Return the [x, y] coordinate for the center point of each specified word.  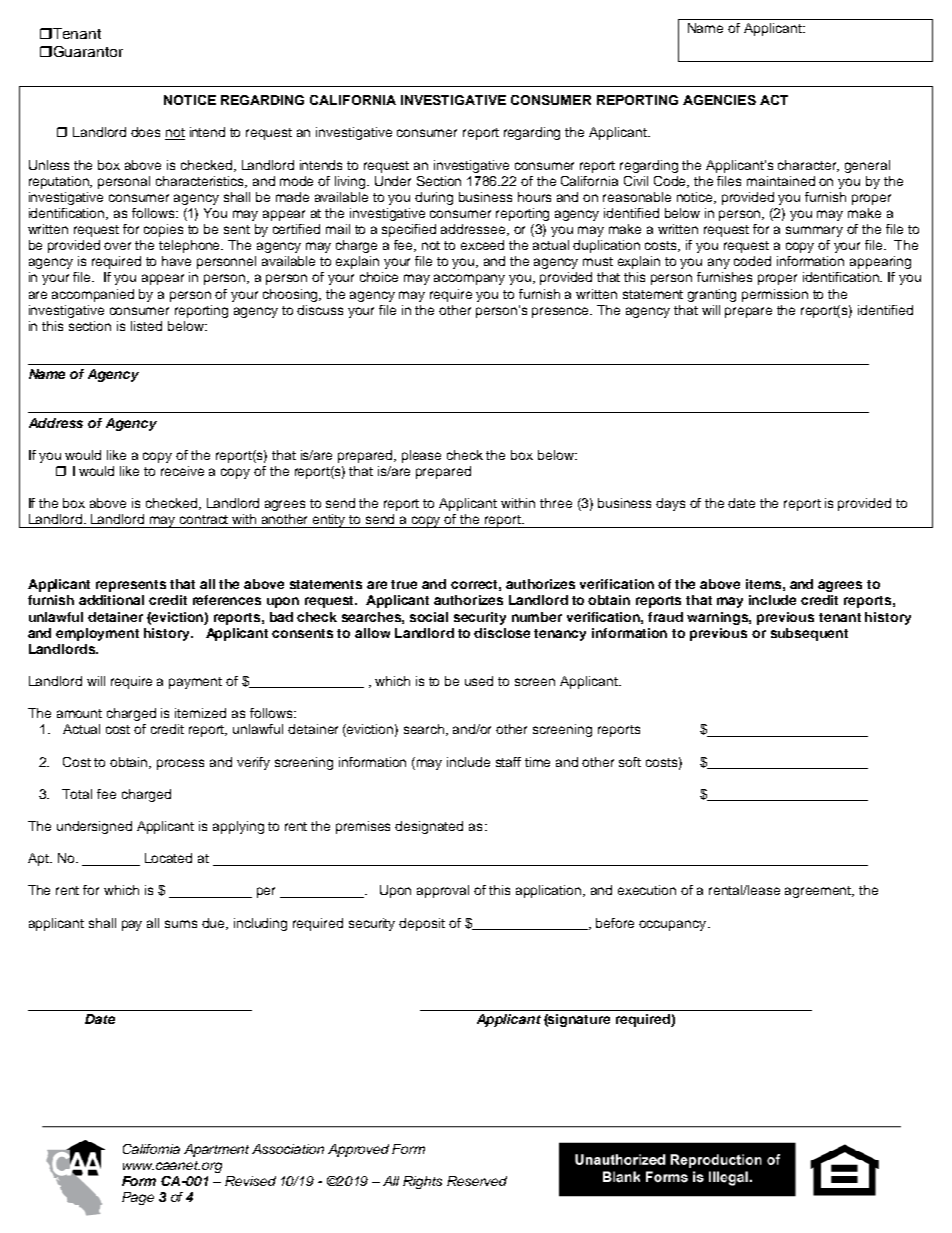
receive [182, 471]
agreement [819, 892]
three [556, 503]
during [434, 198]
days [670, 504]
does [145, 132]
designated [429, 827]
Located [168, 858]
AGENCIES [719, 100]
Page [138, 1198]
